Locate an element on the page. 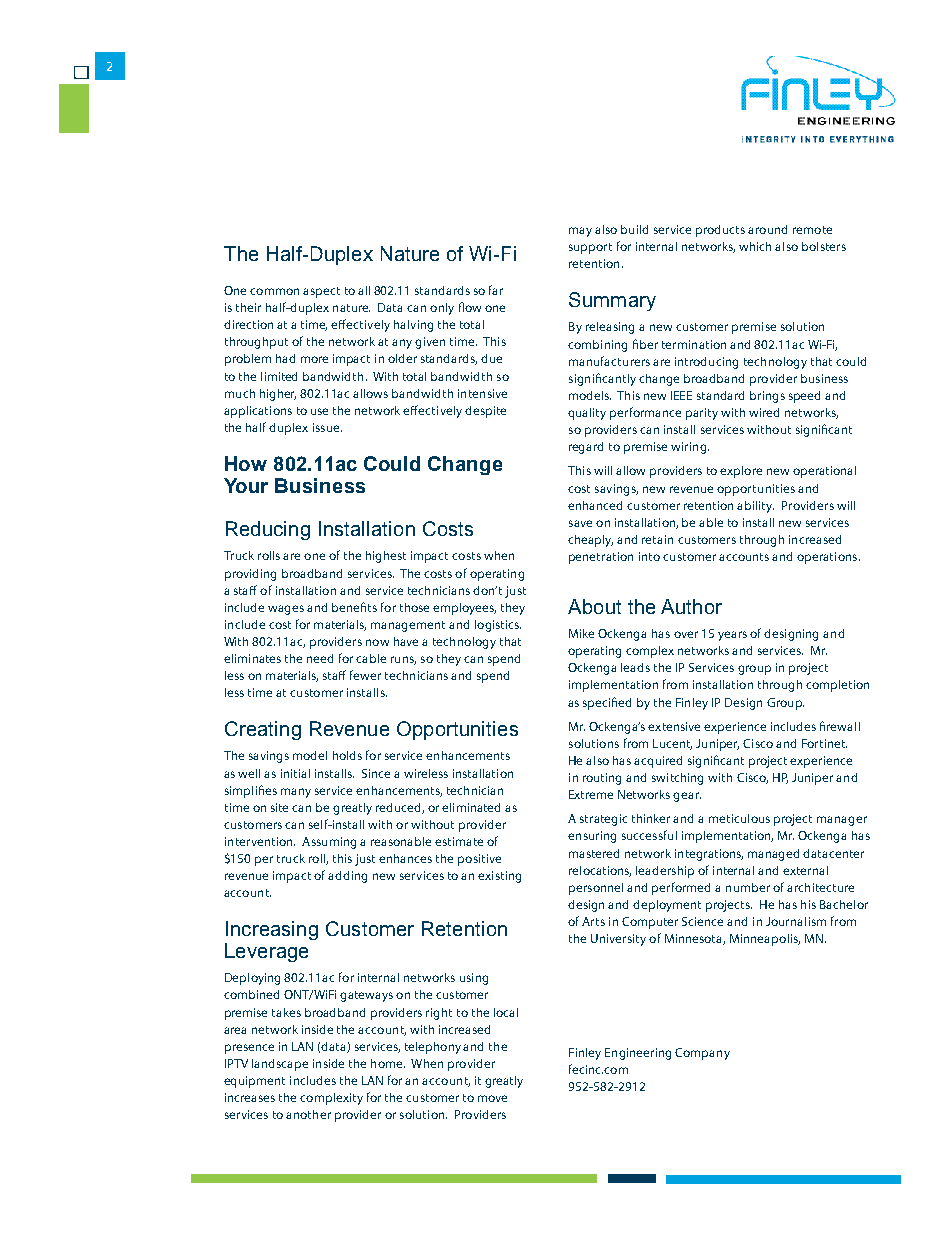  use is located at coordinates (319, 411).
